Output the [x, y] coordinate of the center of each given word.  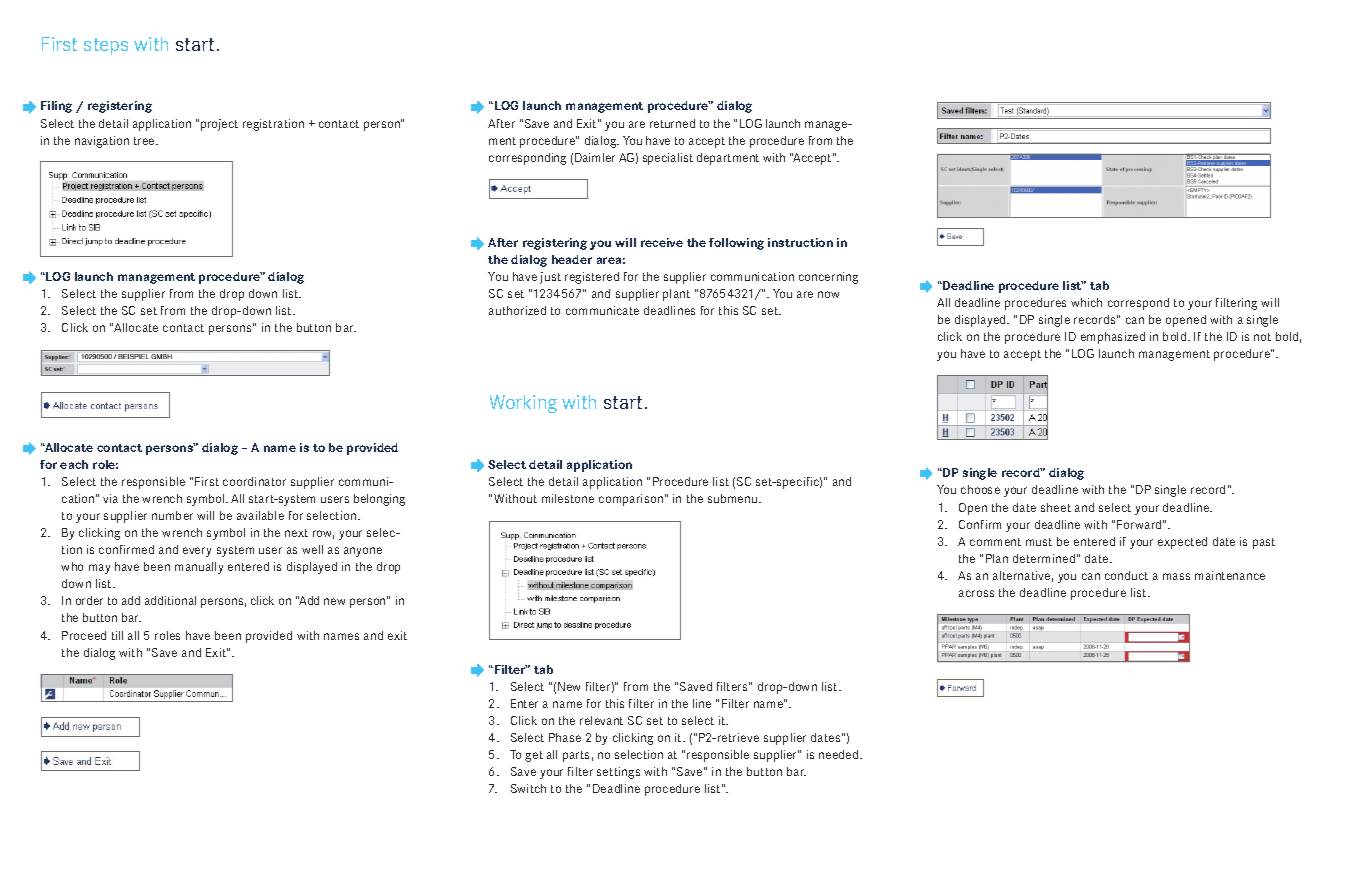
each [74, 464]
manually [199, 568]
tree [145, 141]
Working [523, 404]
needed [840, 754]
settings [618, 773]
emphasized [1113, 338]
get [534, 756]
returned [672, 123]
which [1086, 302]
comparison [631, 500]
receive [662, 242]
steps [106, 46]
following [736, 244]
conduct [1126, 575]
